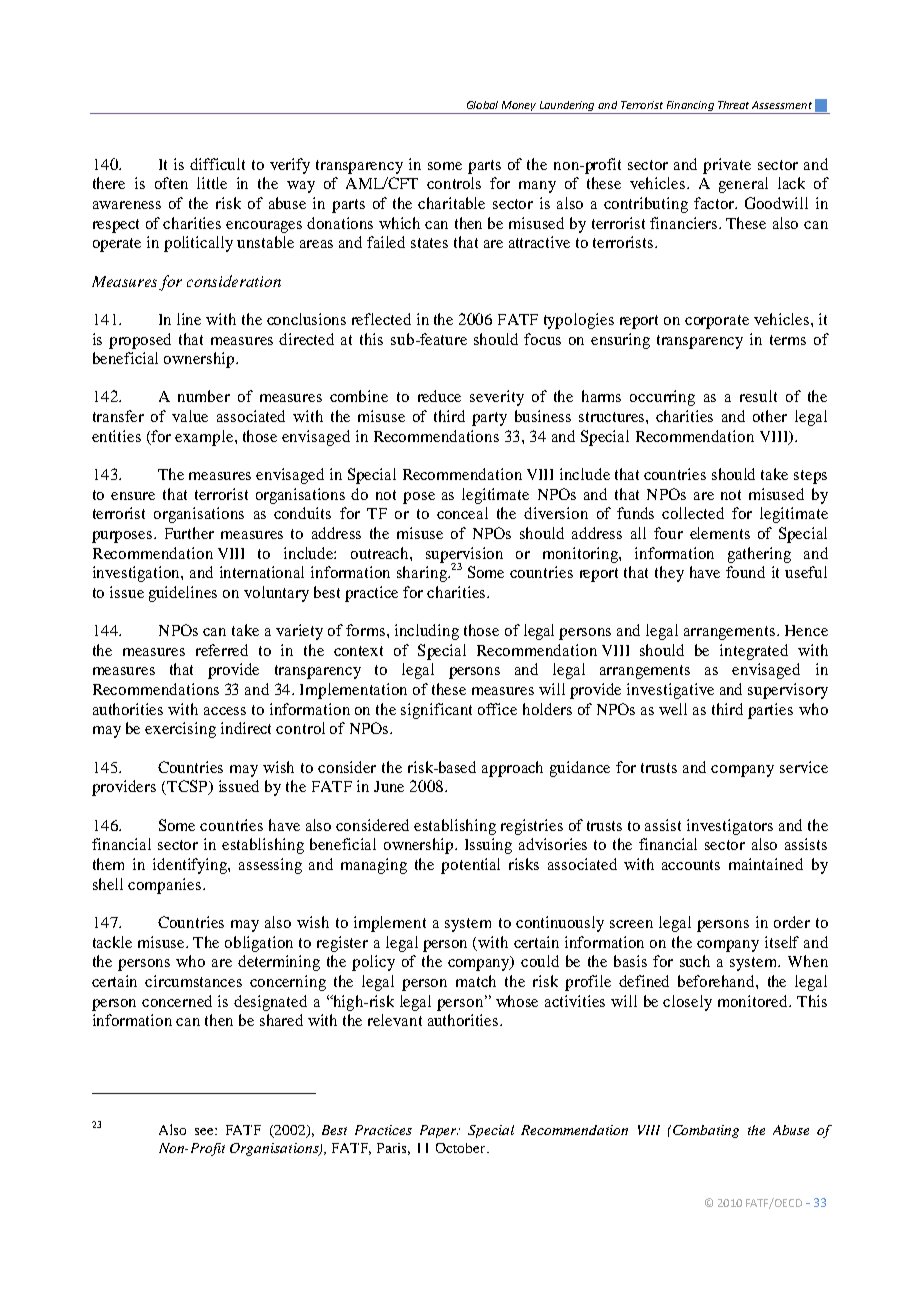  What do you see at coordinates (462, 513) in the document?
I see `conceal` at bounding box center [462, 513].
